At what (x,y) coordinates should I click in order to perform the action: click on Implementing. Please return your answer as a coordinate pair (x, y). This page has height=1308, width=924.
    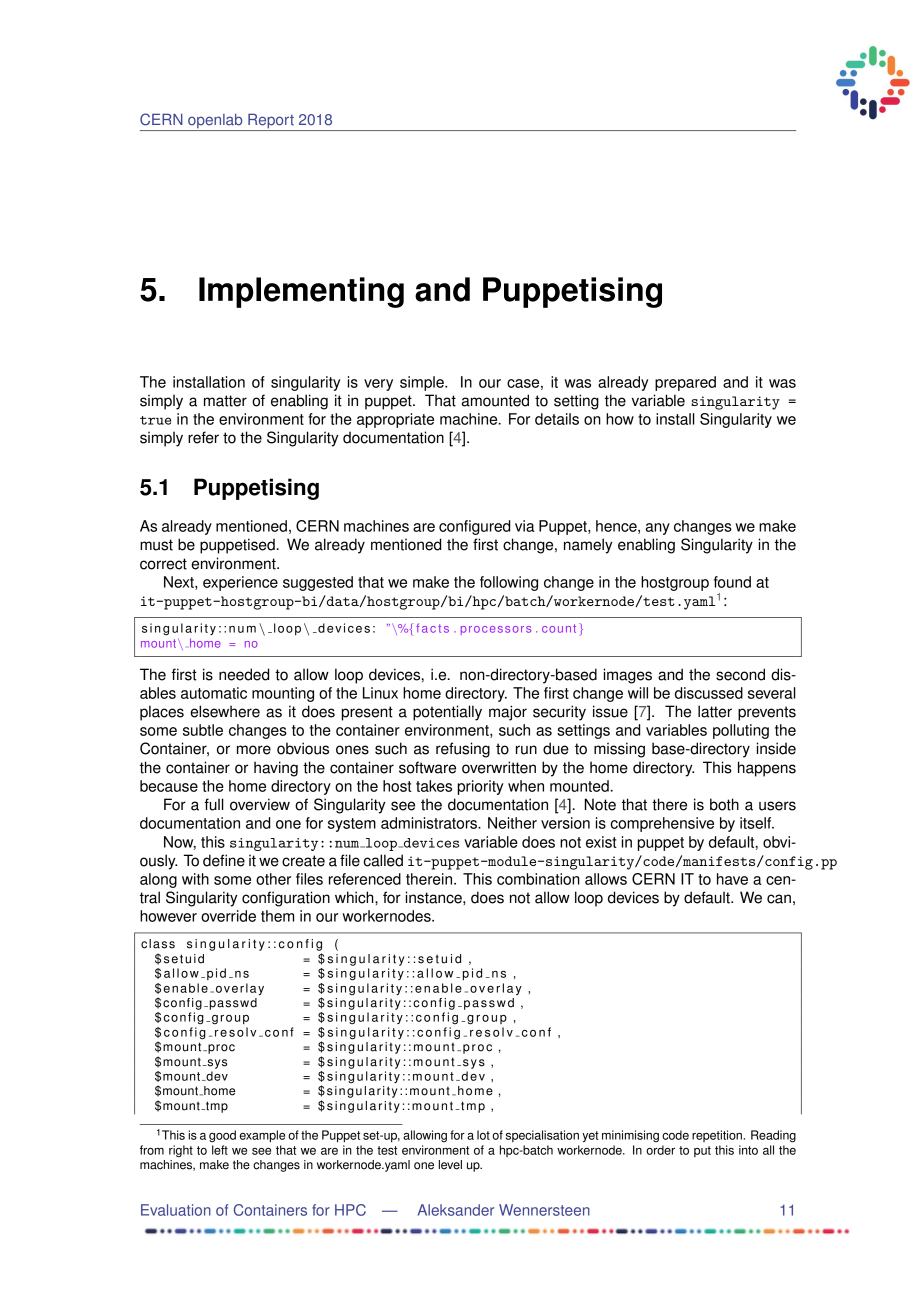
    Looking at the image, I should click on (301, 292).
